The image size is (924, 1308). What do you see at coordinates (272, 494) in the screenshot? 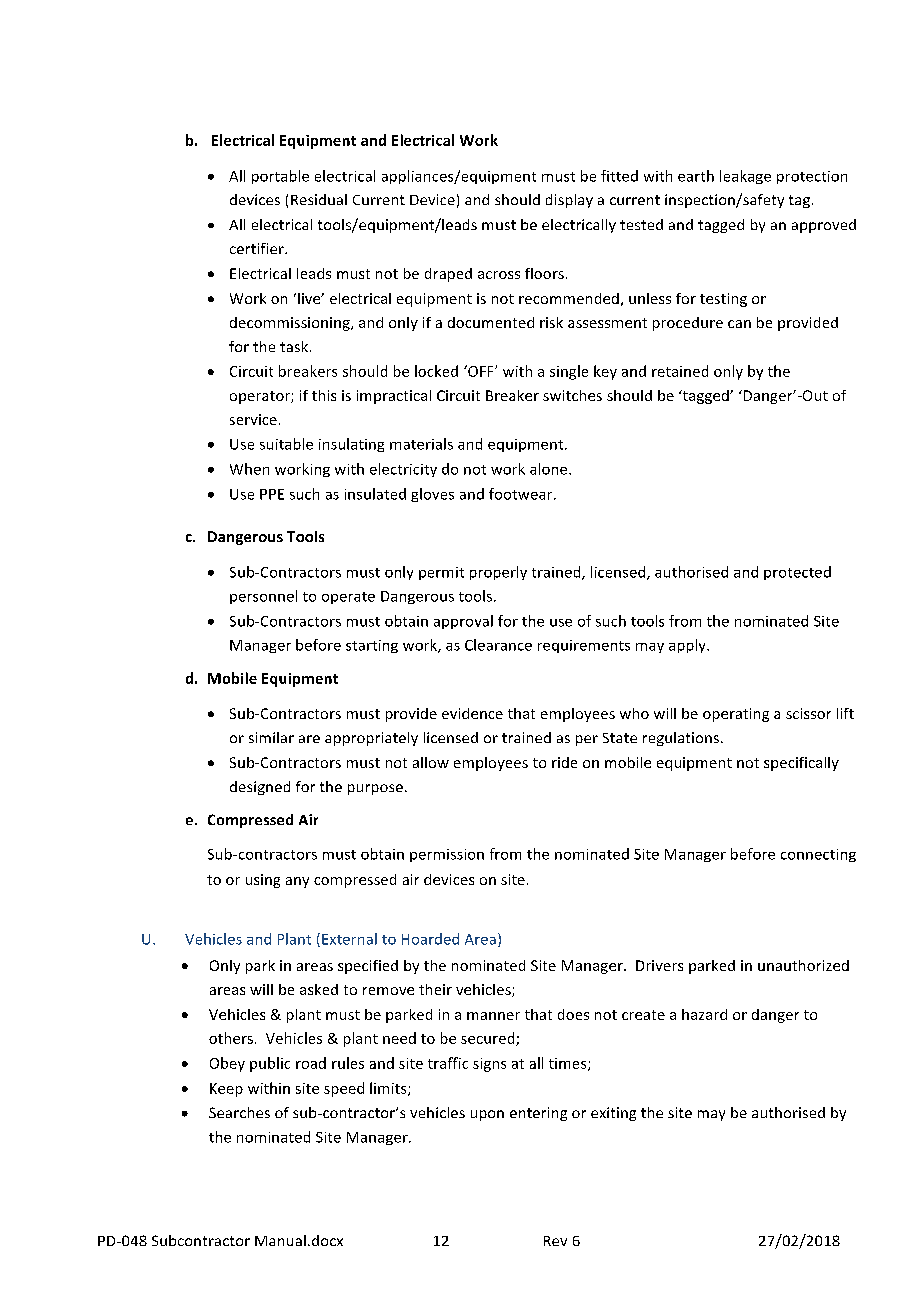
I see `PPE` at bounding box center [272, 494].
